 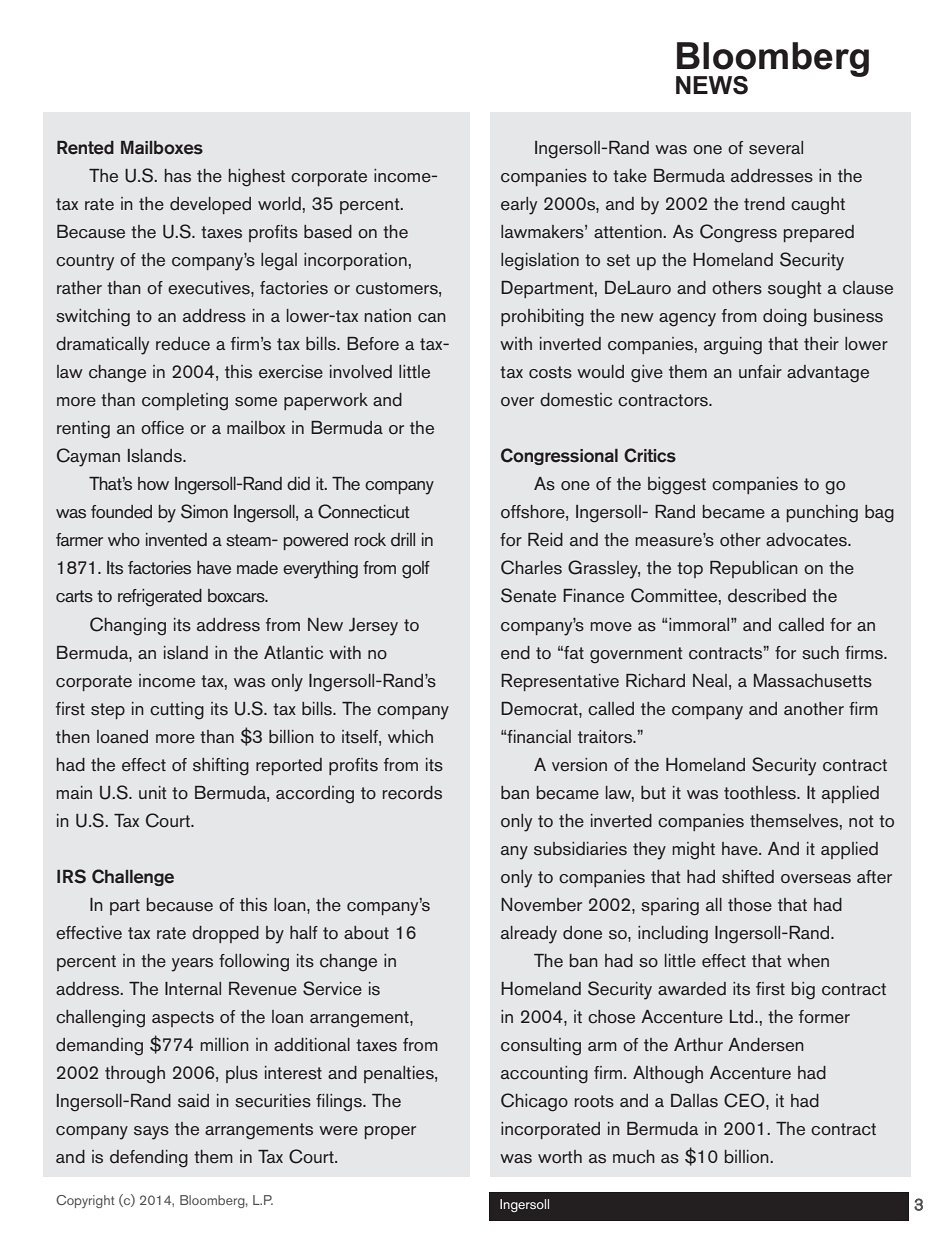 What do you see at coordinates (178, 176) in the document?
I see `has` at bounding box center [178, 176].
